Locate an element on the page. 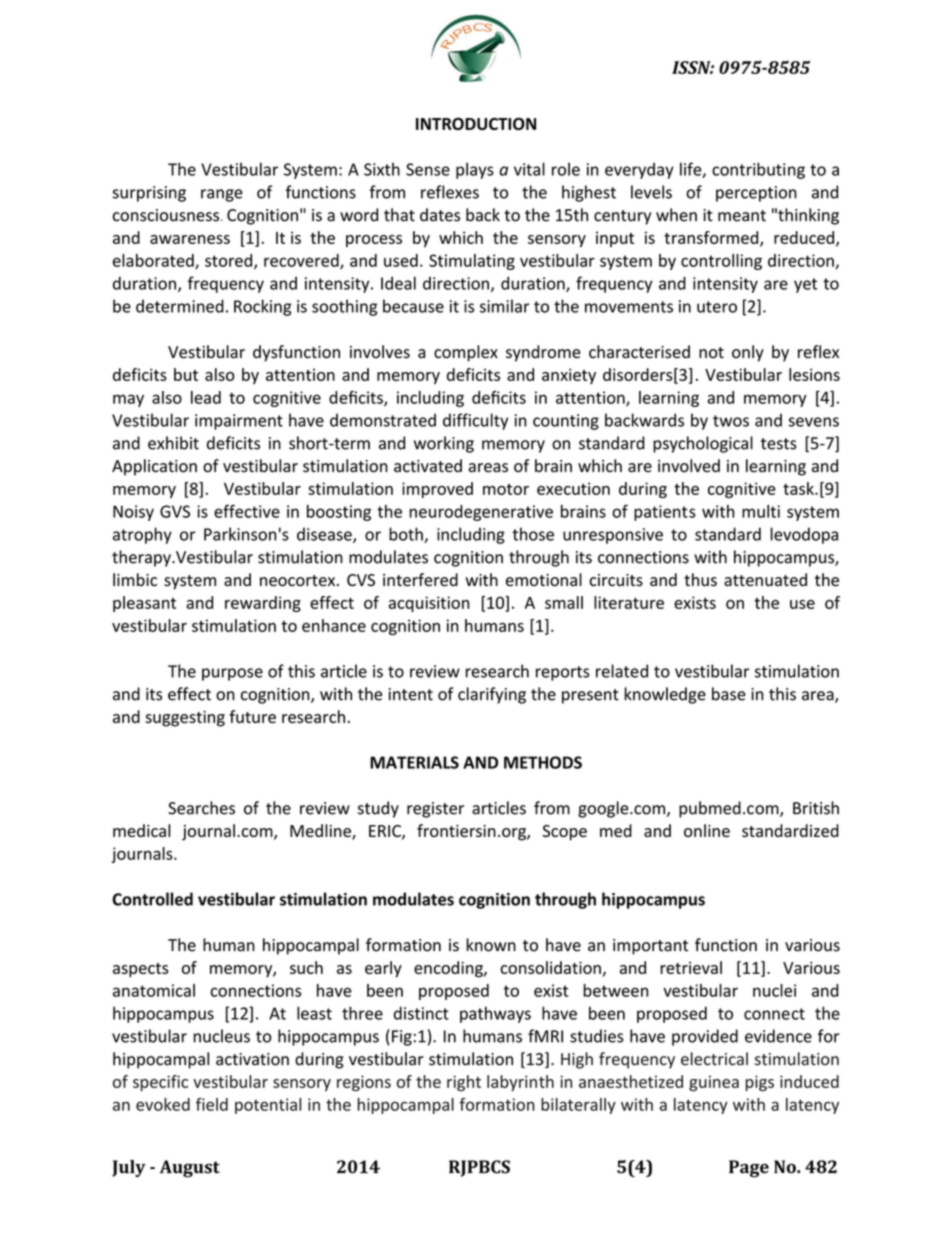 The width and height of the image is (952, 1233). range is located at coordinates (222, 195).
